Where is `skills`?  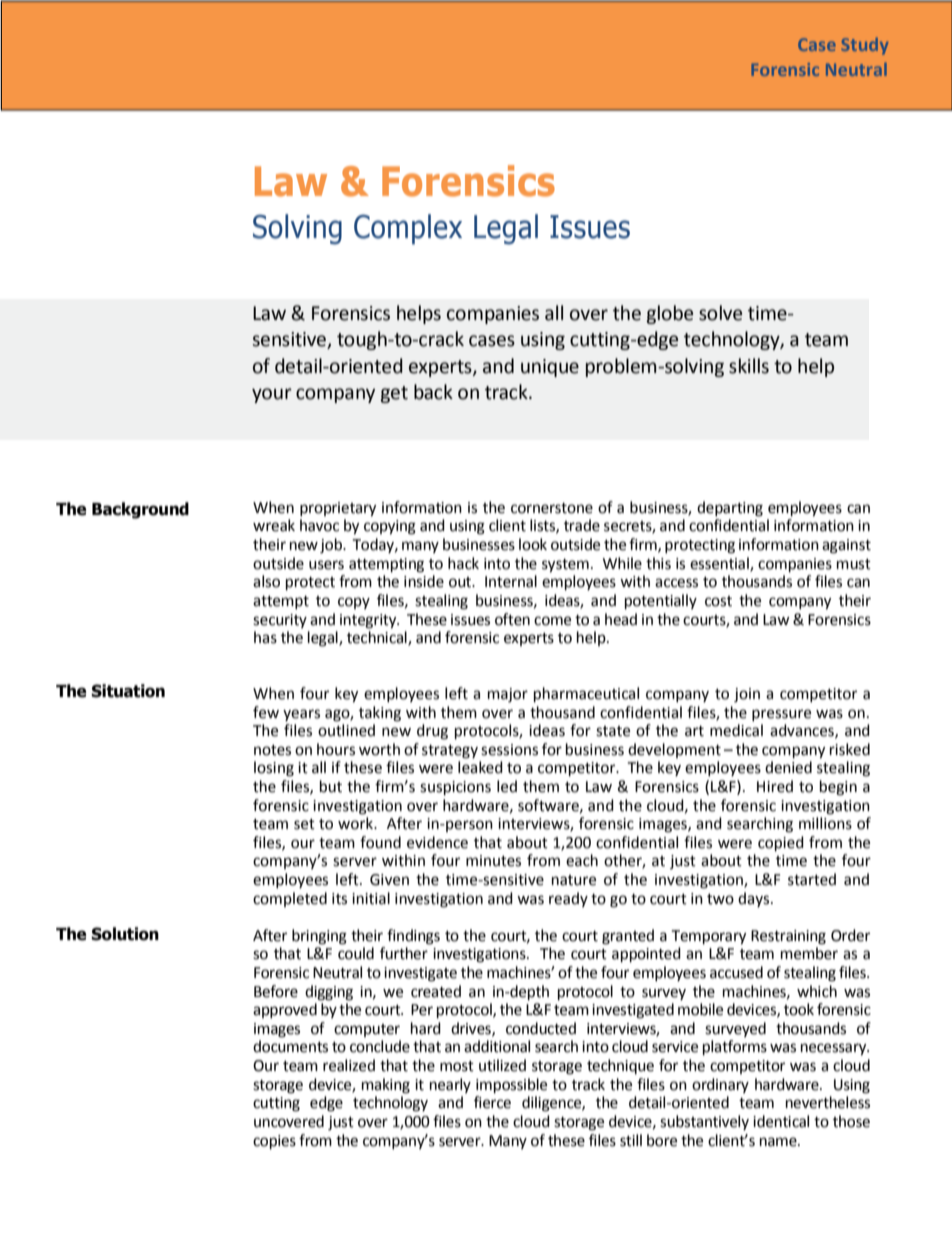 skills is located at coordinates (749, 366).
